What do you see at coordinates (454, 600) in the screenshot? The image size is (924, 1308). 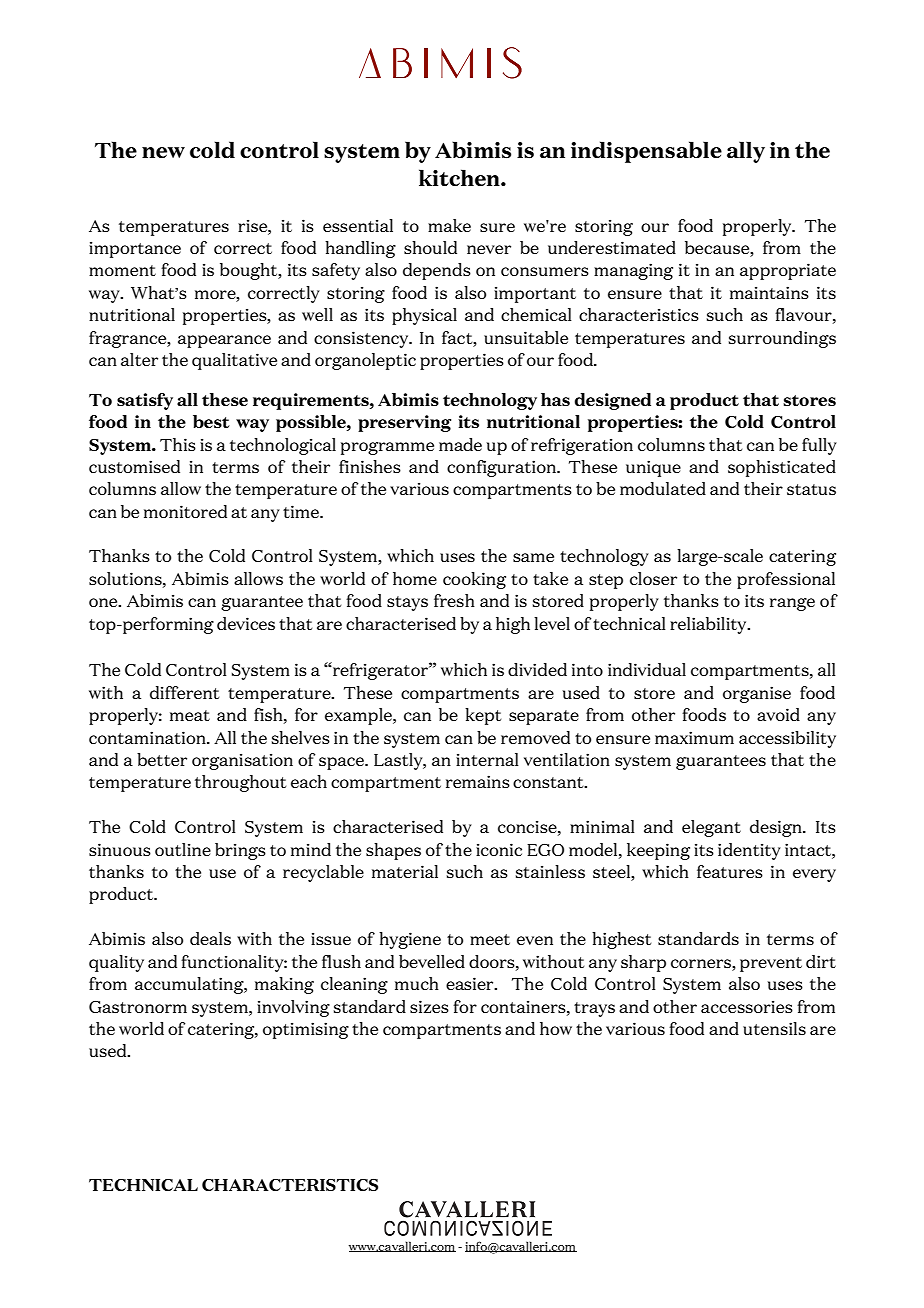 I see `fresh` at bounding box center [454, 600].
